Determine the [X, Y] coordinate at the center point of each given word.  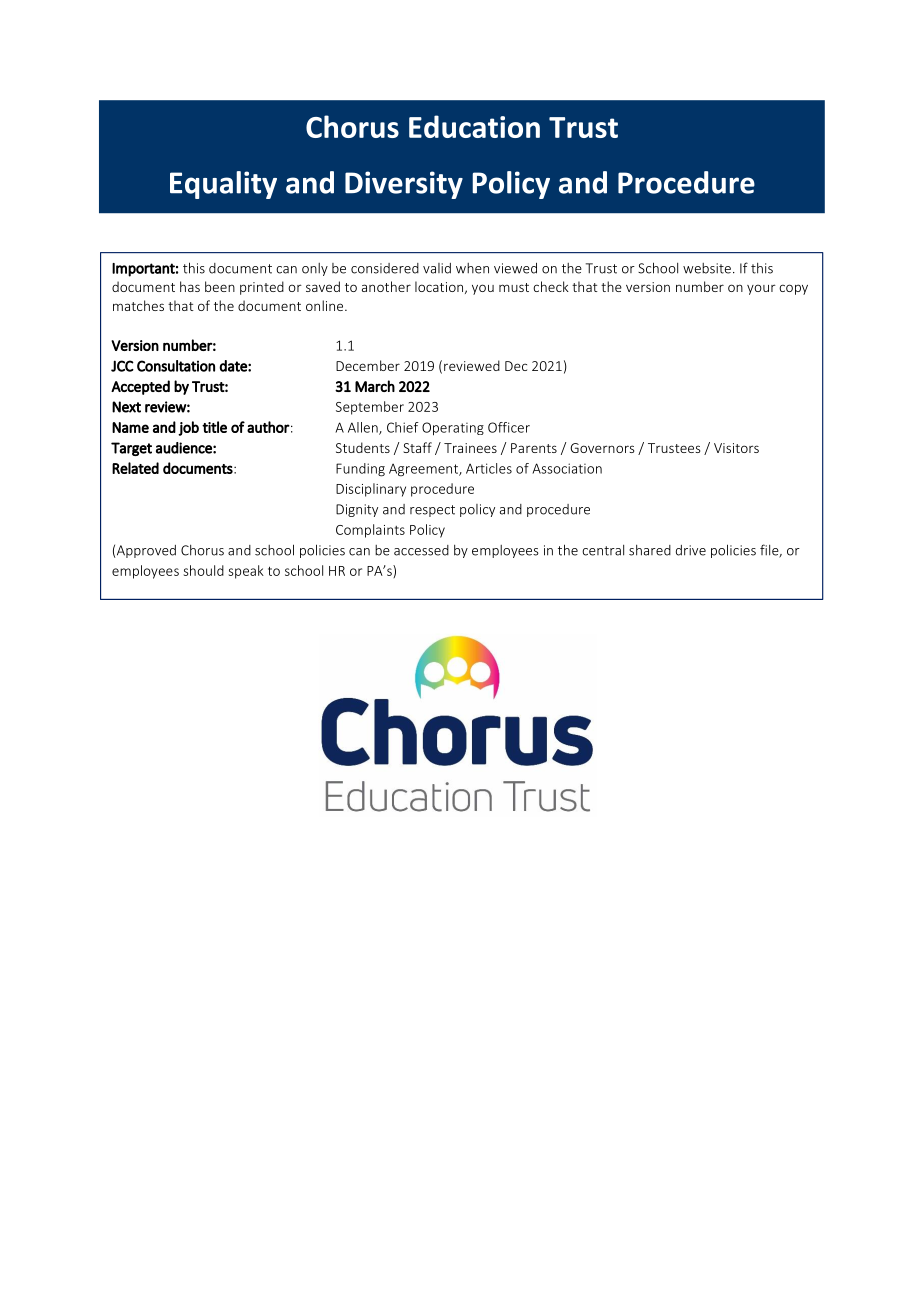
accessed [421, 550]
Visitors [736, 448]
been [220, 286]
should [204, 570]
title [214, 427]
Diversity [404, 185]
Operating [453, 429]
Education [474, 126]
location [439, 286]
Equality [223, 185]
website [707, 268]
